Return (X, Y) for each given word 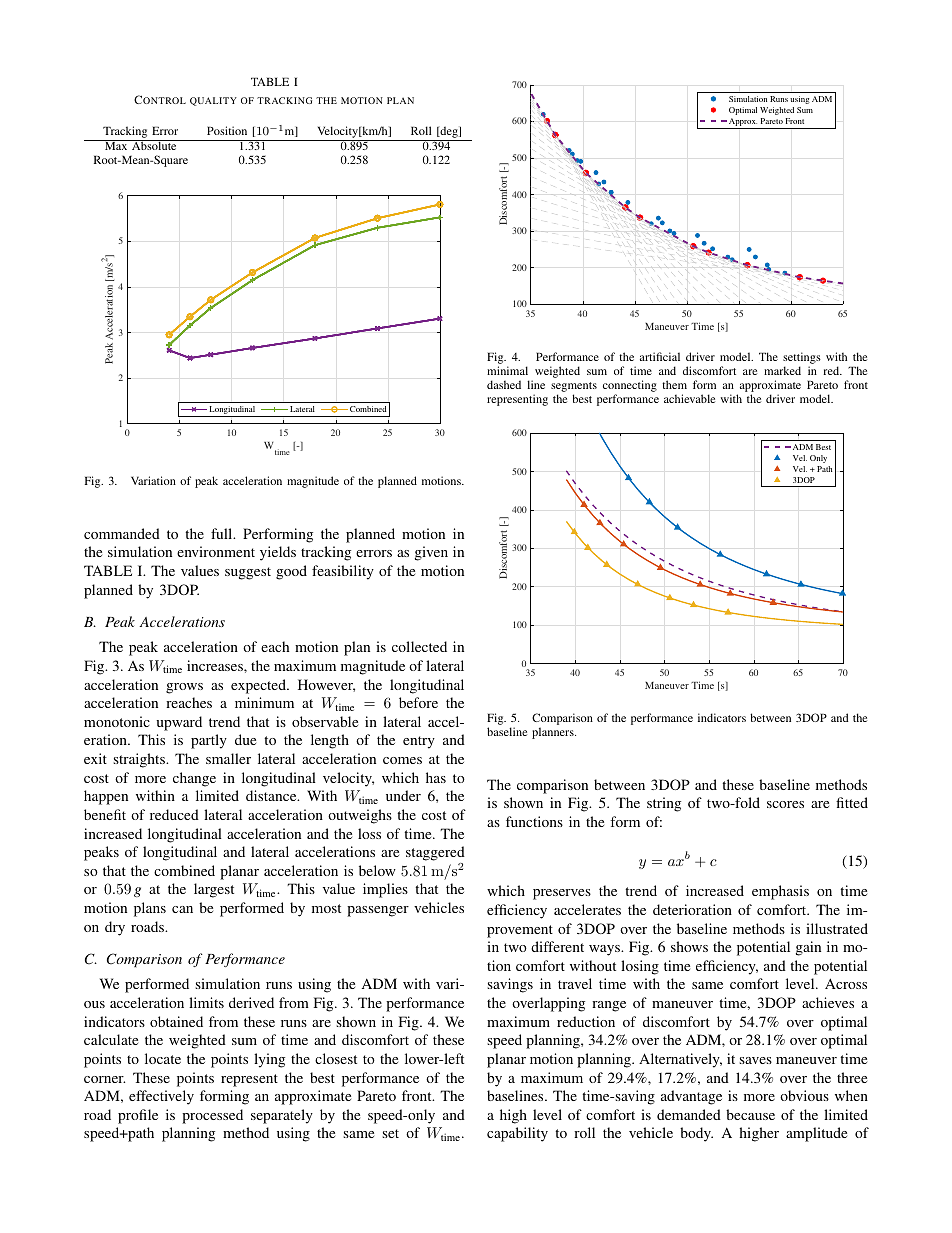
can (182, 909)
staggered (435, 853)
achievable (689, 398)
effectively (161, 1097)
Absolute (154, 145)
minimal (507, 370)
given (431, 553)
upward (179, 723)
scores (785, 804)
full (223, 533)
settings (802, 359)
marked (782, 370)
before (418, 702)
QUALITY (213, 101)
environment (216, 551)
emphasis (780, 892)
